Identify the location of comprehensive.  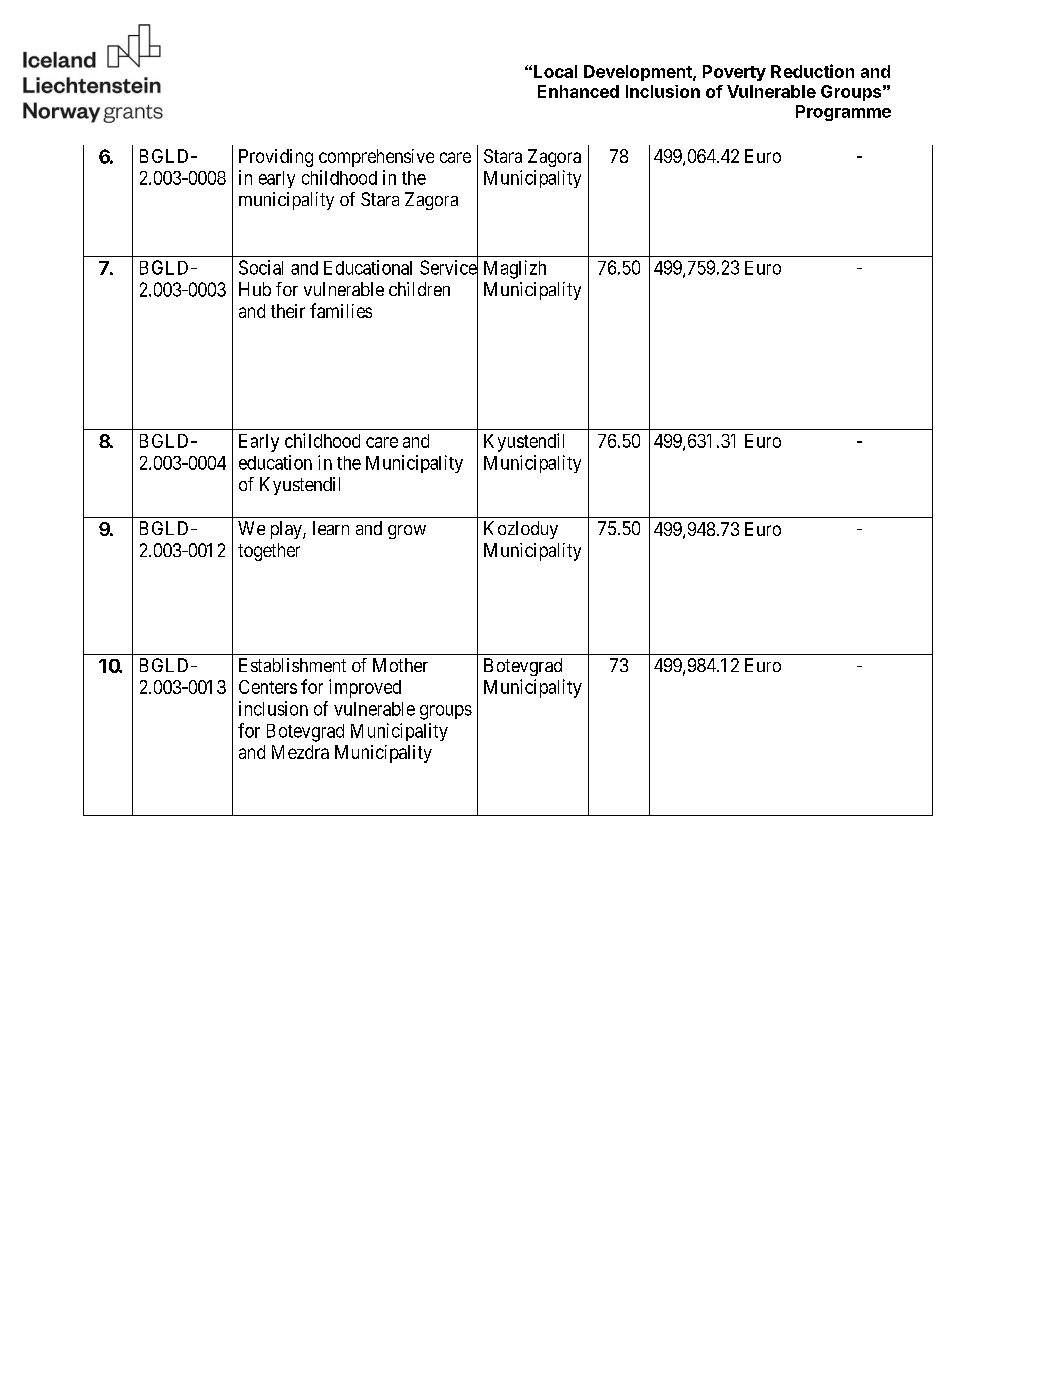
(376, 158).
